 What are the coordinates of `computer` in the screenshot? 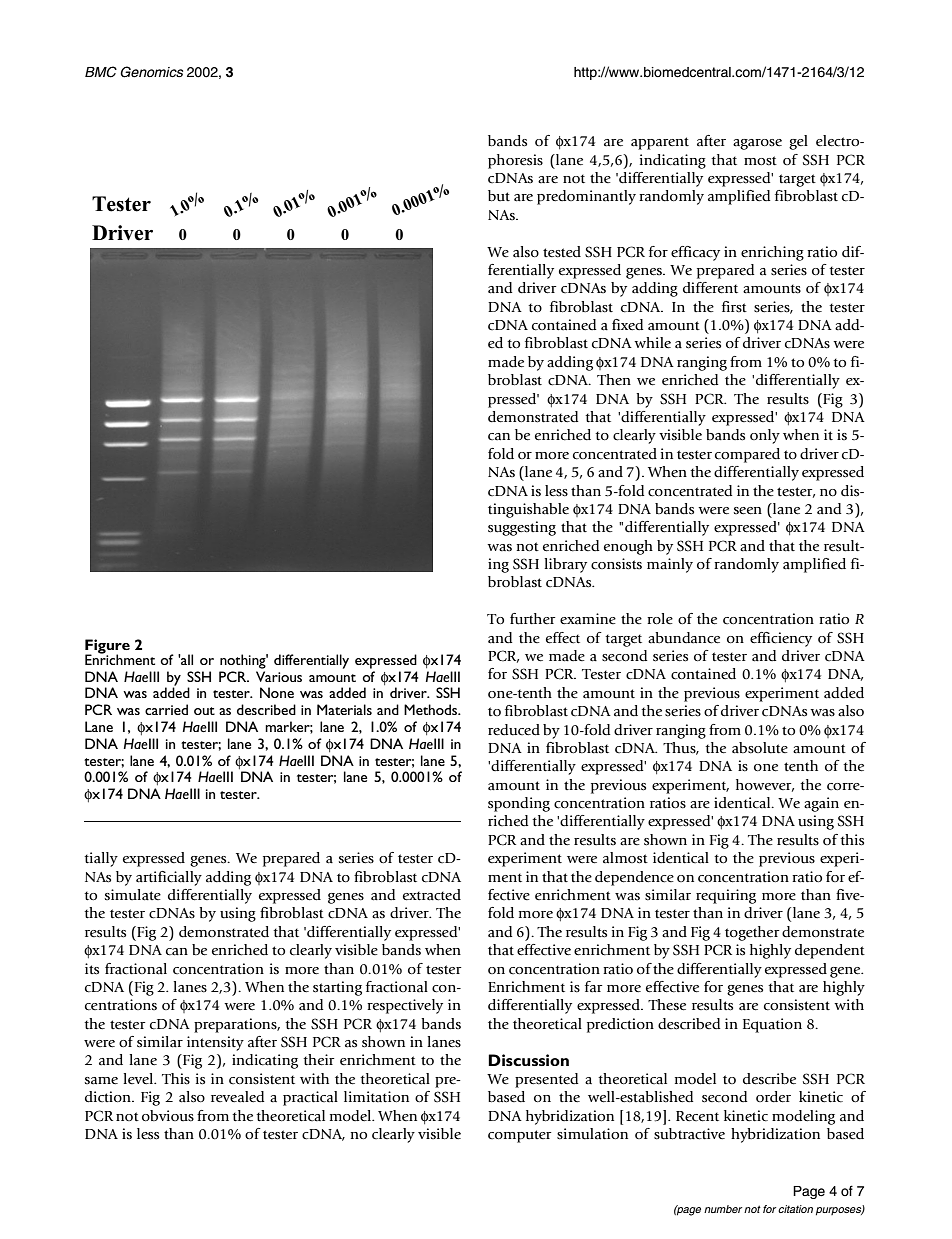 It's located at (520, 1136).
